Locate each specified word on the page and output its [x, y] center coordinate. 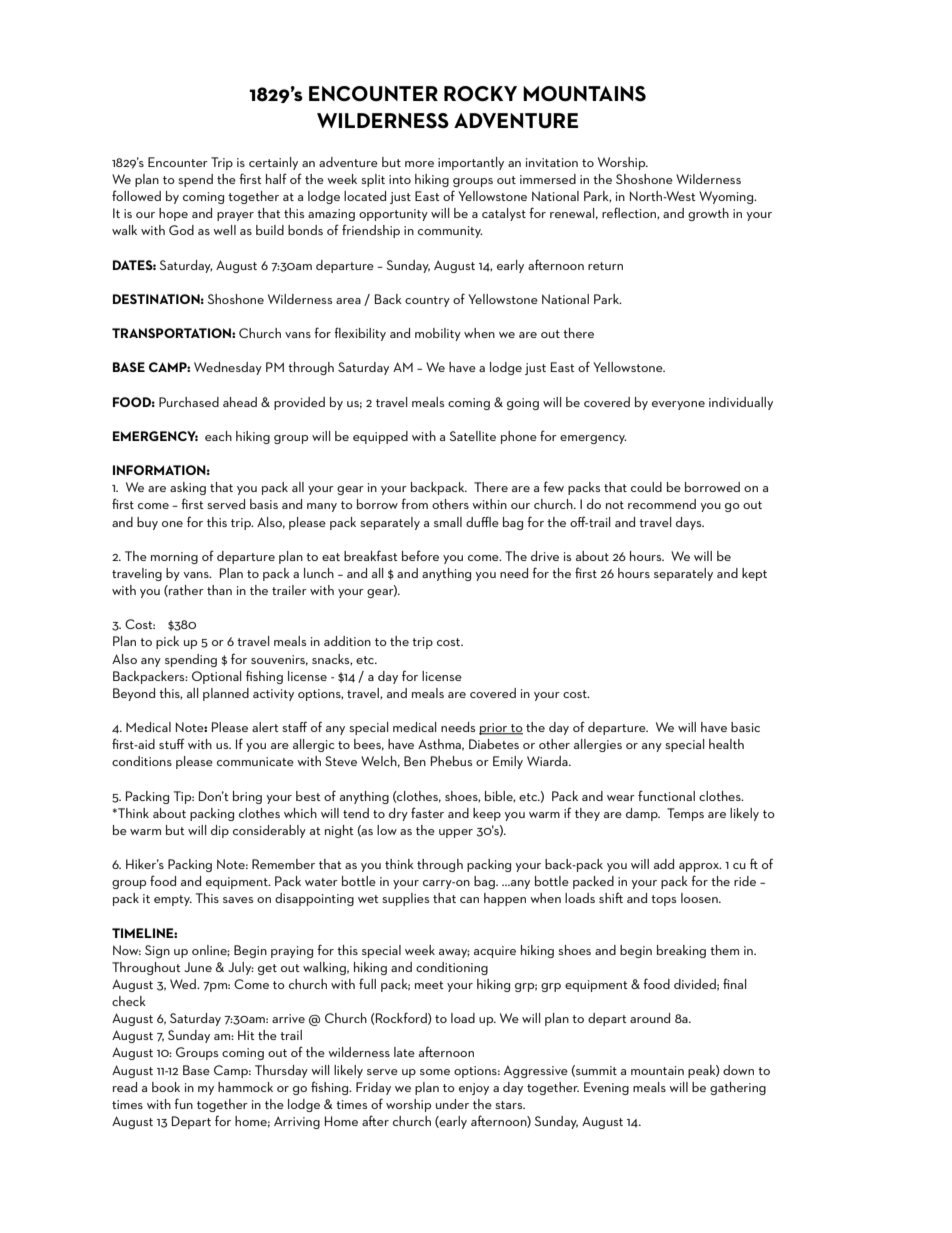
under [452, 1104]
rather [185, 591]
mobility [438, 334]
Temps [685, 814]
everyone [678, 405]
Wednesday [228, 368]
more [419, 164]
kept [754, 574]
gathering [738, 1088]
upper [456, 833]
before [420, 555]
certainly [273, 163]
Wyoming [727, 197]
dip [220, 831]
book [166, 1087]
